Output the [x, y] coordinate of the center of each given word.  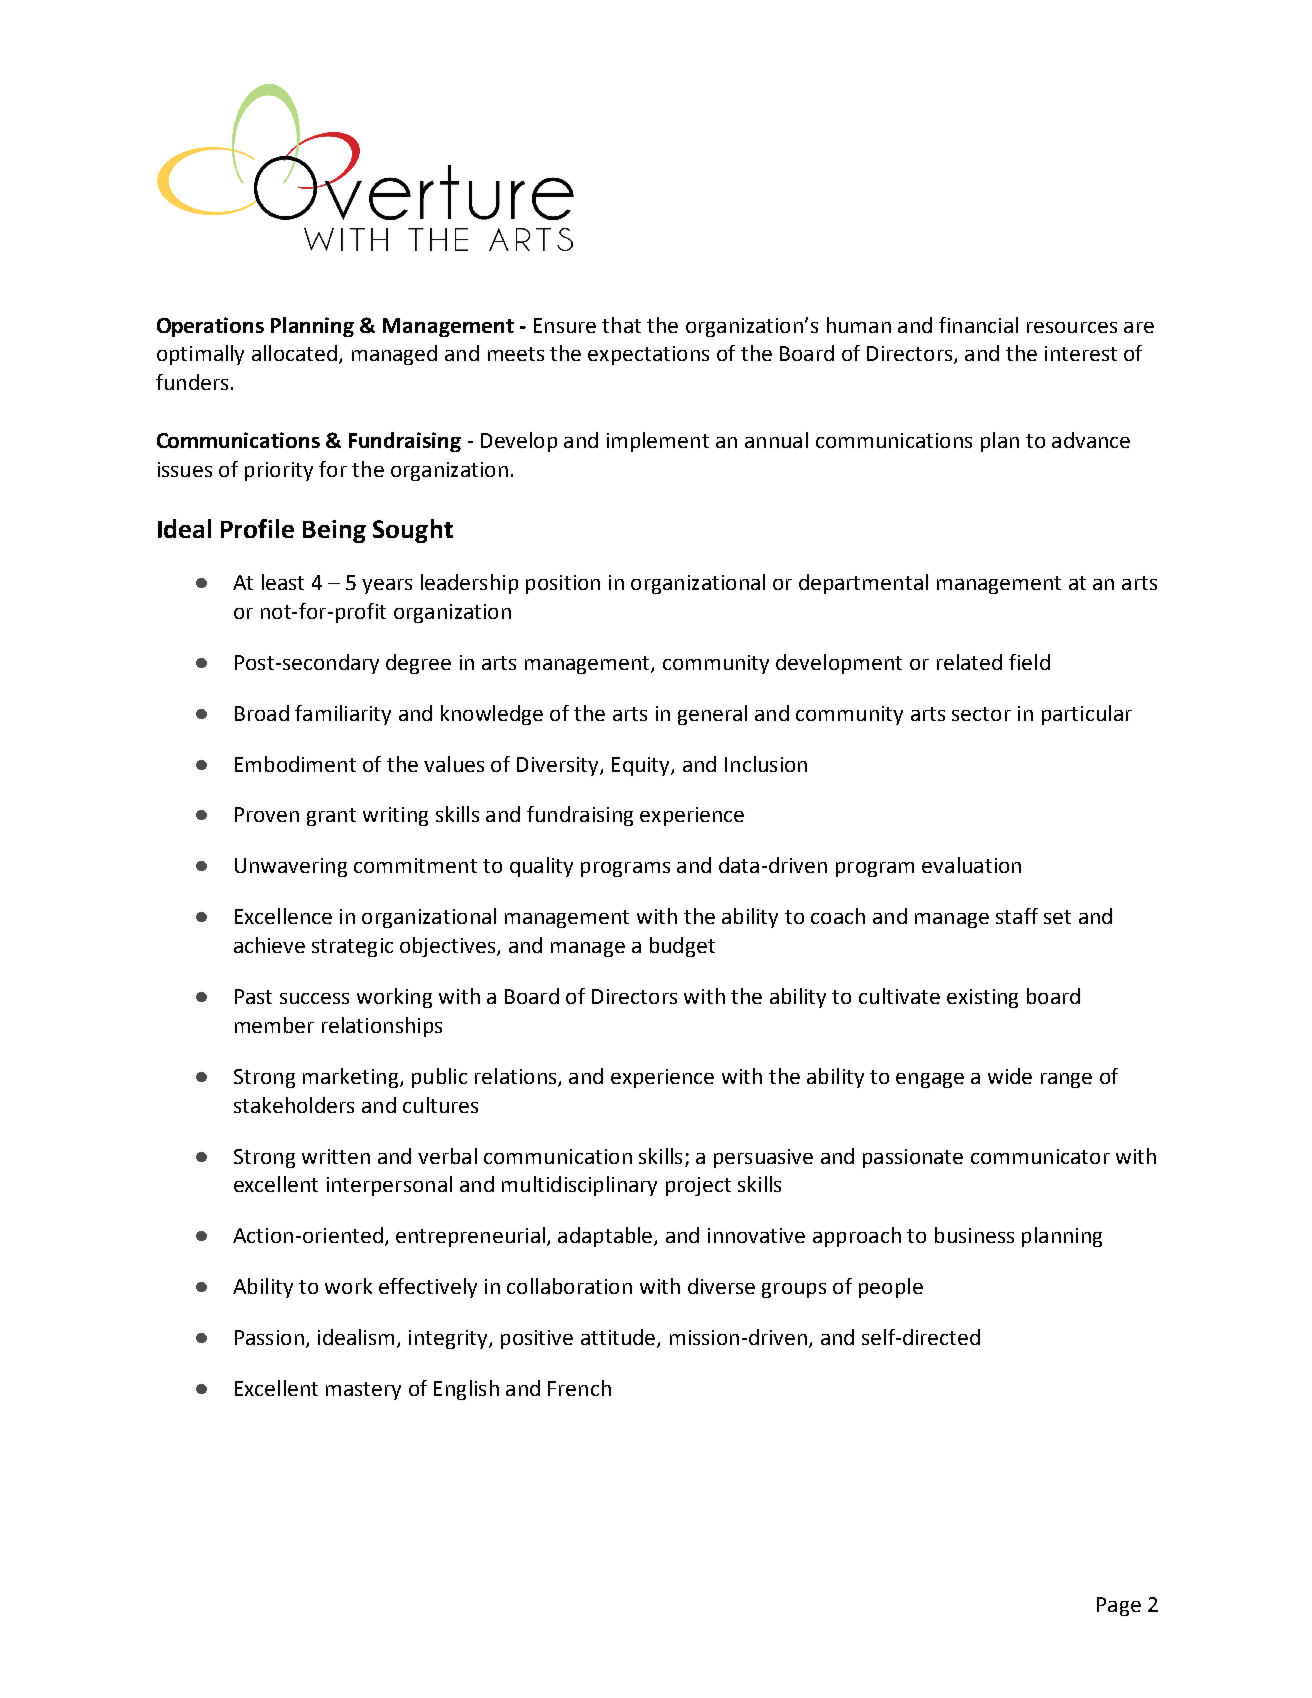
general [712, 715]
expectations [648, 355]
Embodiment [295, 764]
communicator [1040, 1156]
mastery [363, 1391]
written [336, 1156]
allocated [294, 353]
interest [1081, 353]
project [698, 1186]
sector [981, 714]
